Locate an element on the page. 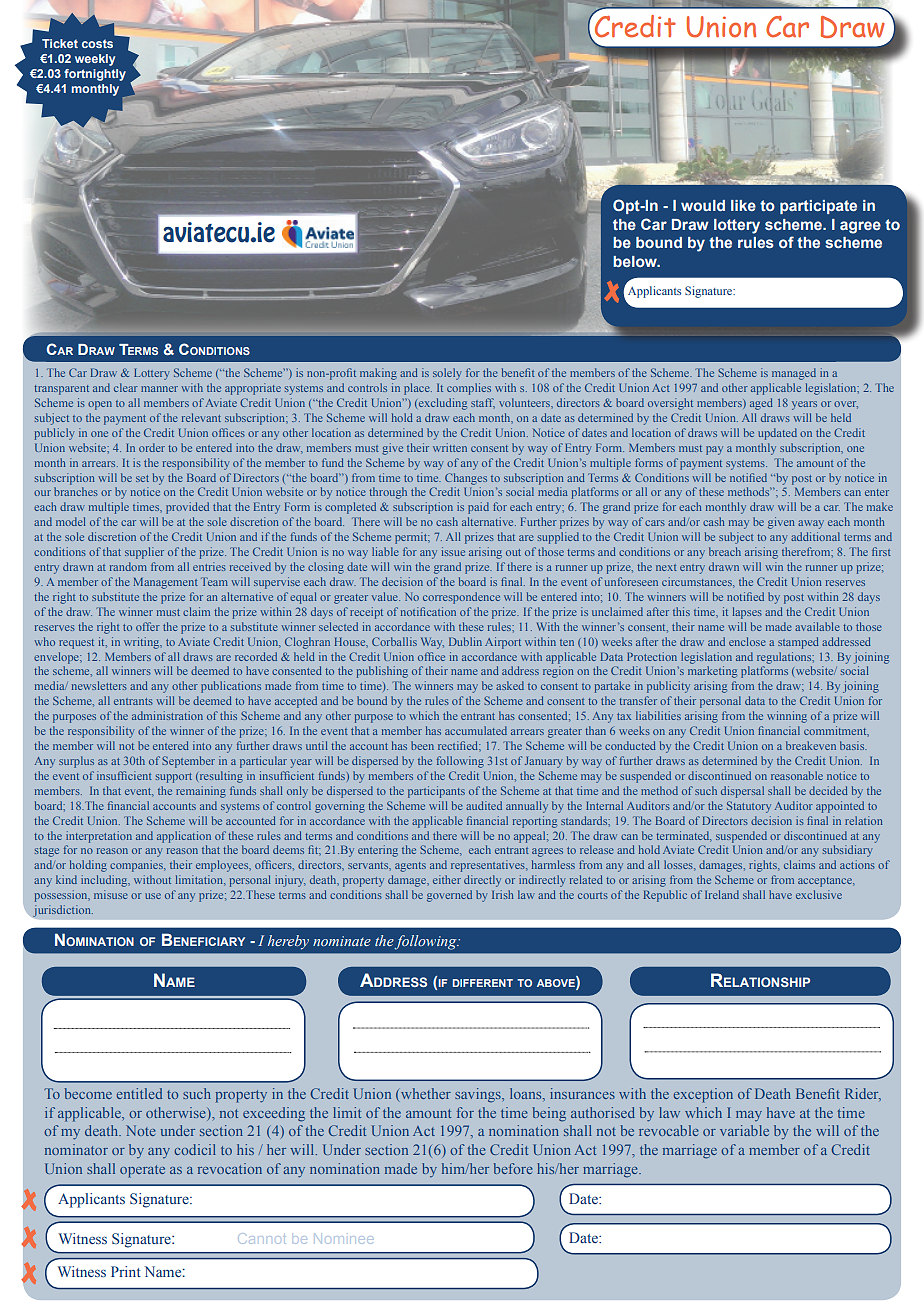 This page has height=1308, width=924. clear is located at coordinates (126, 387).
